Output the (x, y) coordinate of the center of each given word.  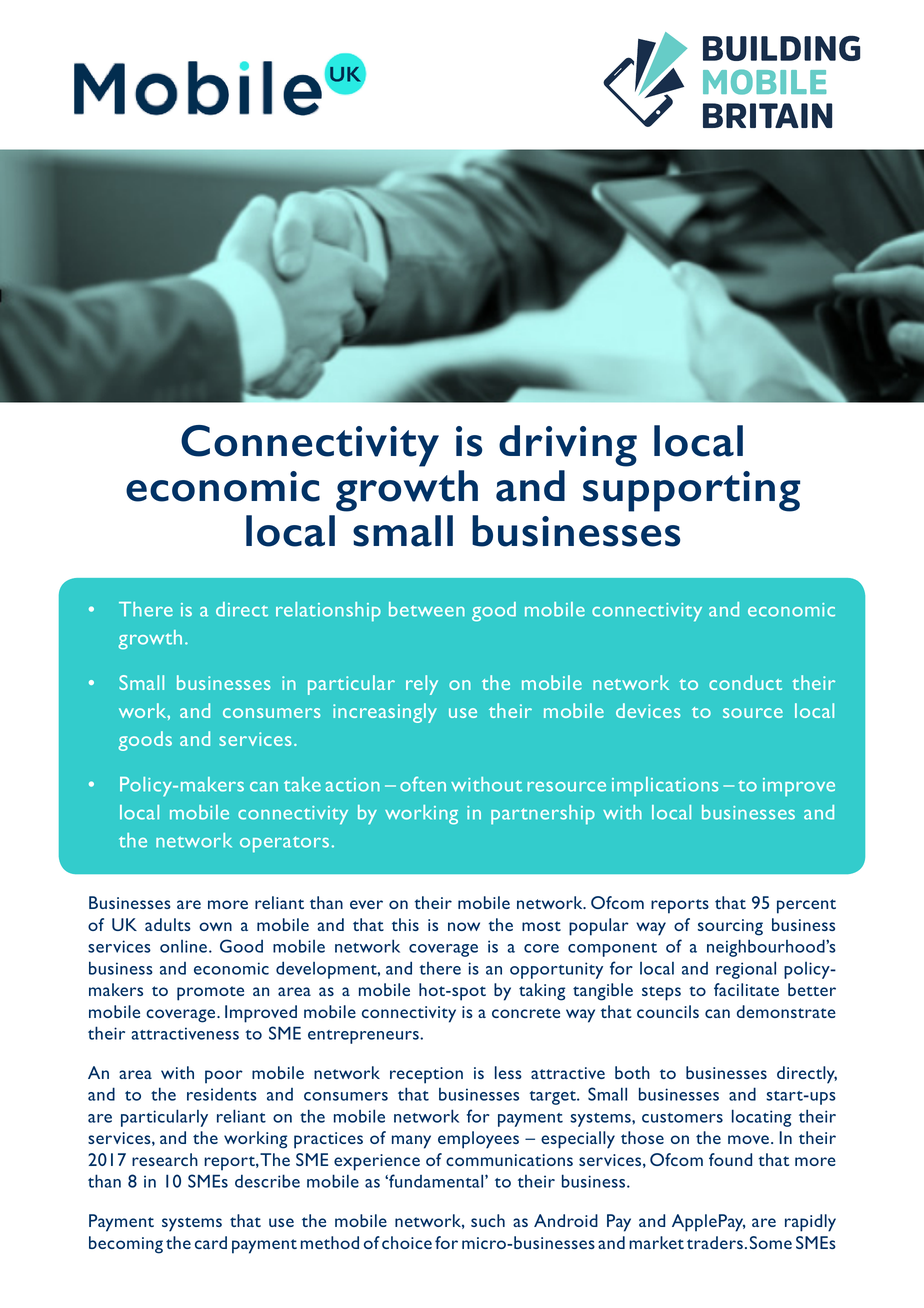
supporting (691, 491)
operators (284, 844)
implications (665, 787)
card (211, 1242)
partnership (543, 815)
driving (568, 446)
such (488, 1220)
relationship (328, 612)
